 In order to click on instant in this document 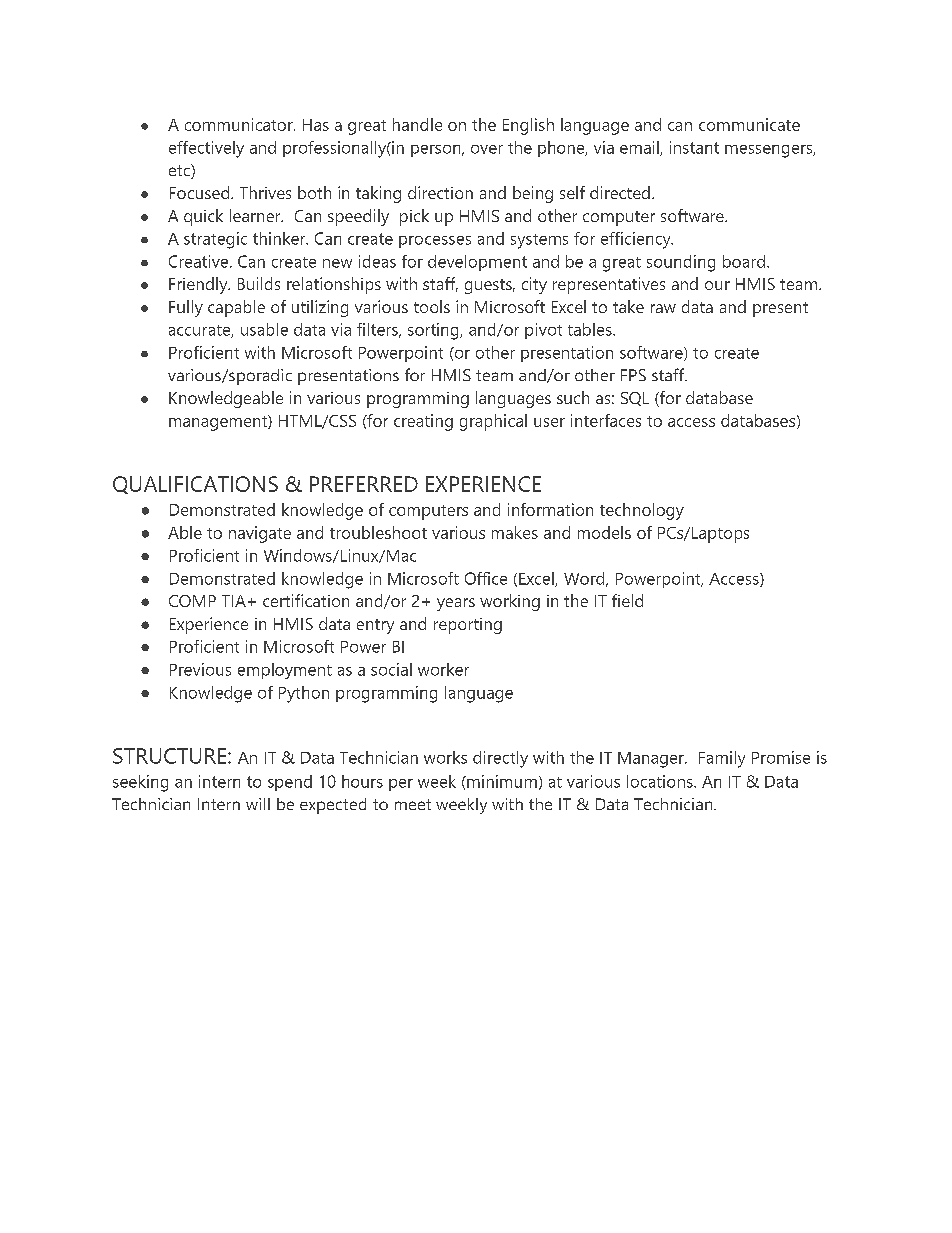, I will do `click(694, 147)`.
